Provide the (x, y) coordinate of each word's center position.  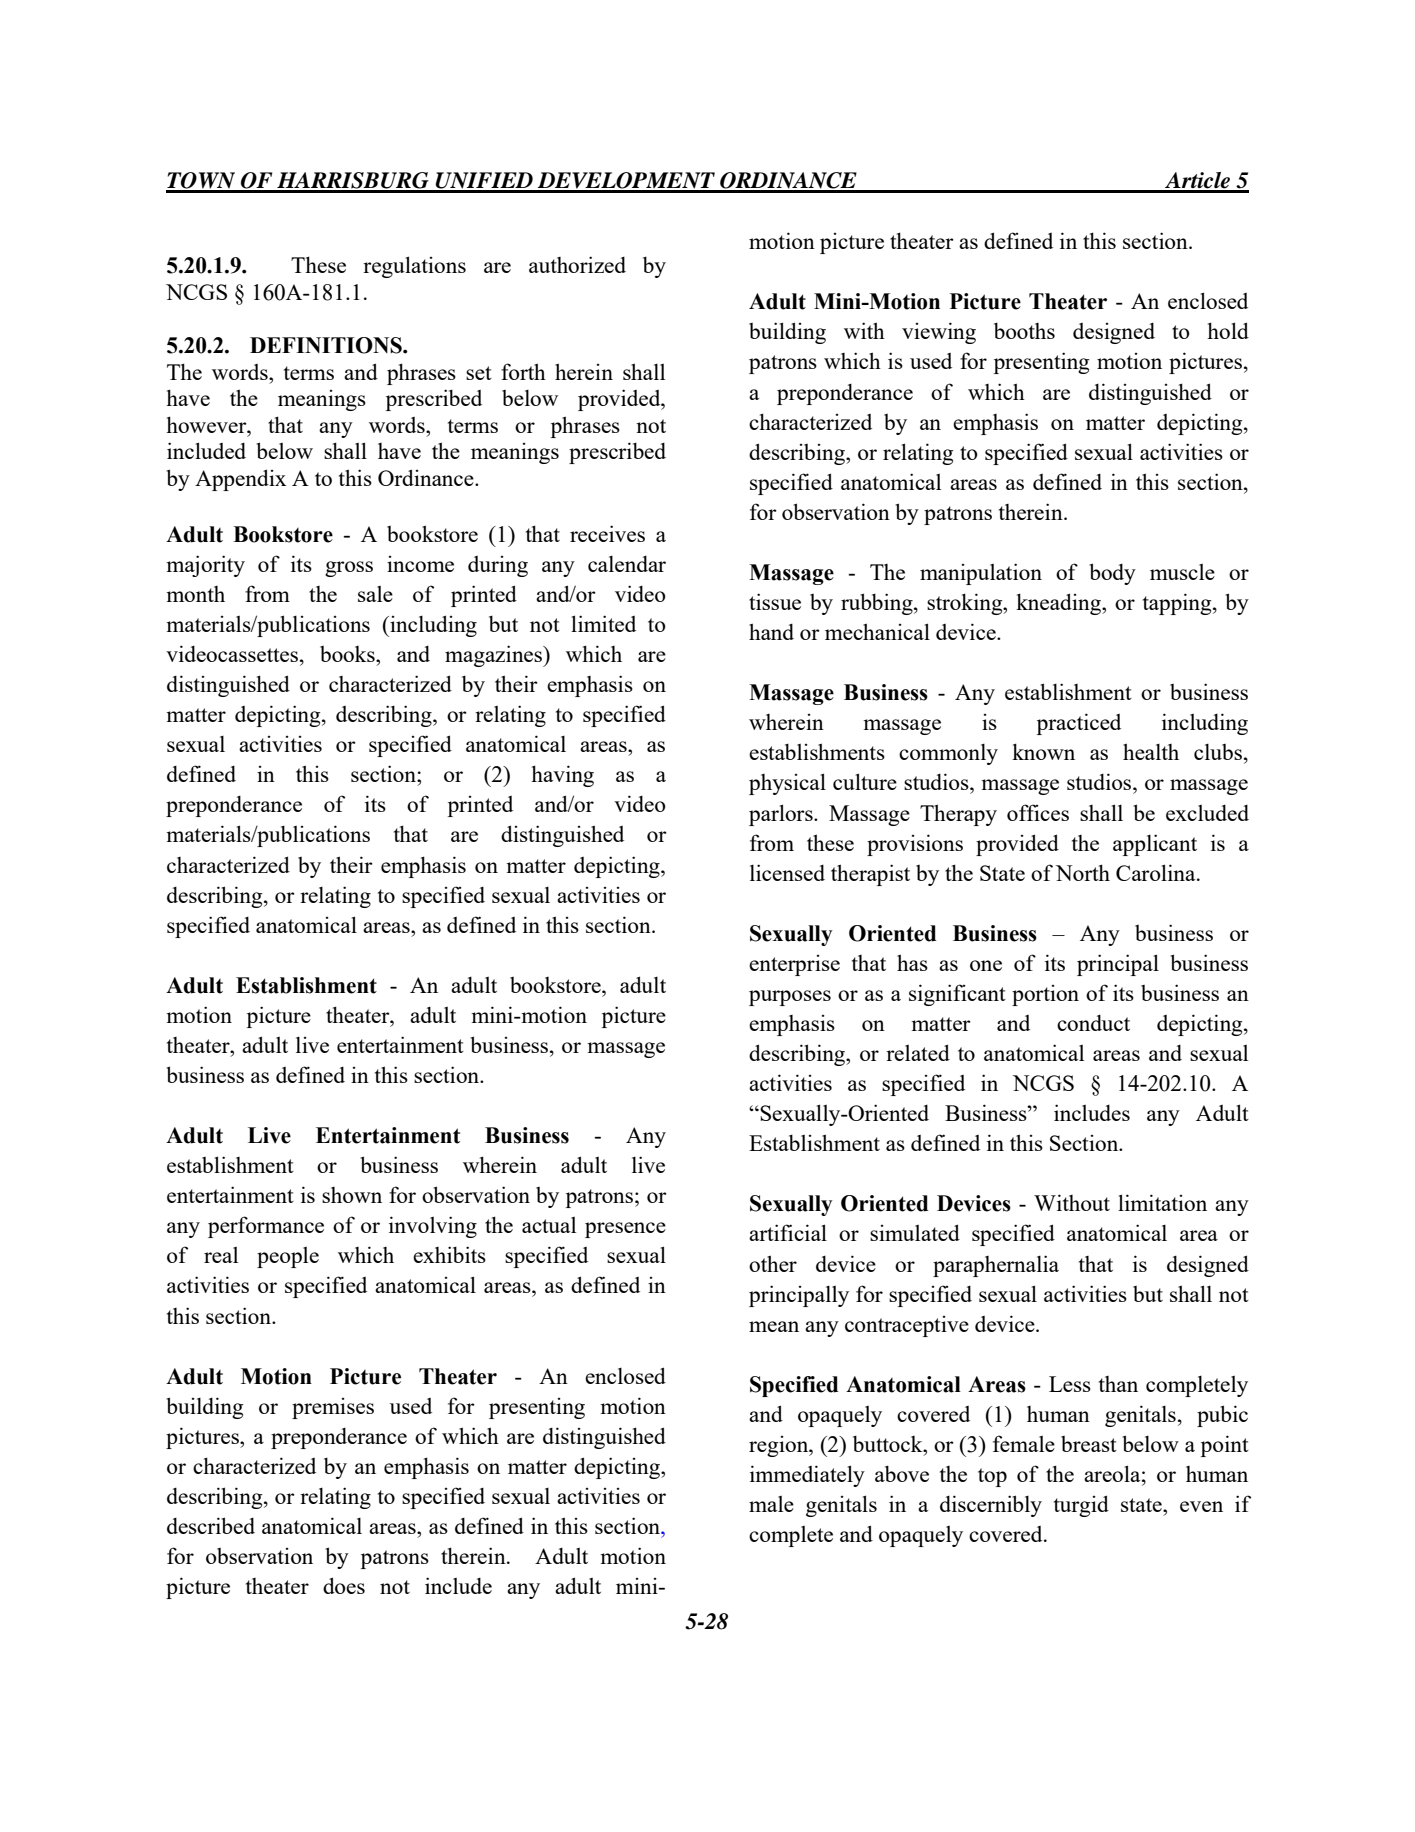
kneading (1059, 604)
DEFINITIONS (327, 345)
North (1083, 872)
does (344, 1585)
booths (1024, 330)
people (288, 1257)
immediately (807, 1476)
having (562, 776)
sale (375, 594)
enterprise (794, 965)
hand (771, 631)
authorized (577, 264)
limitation (1162, 1202)
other (773, 1263)
